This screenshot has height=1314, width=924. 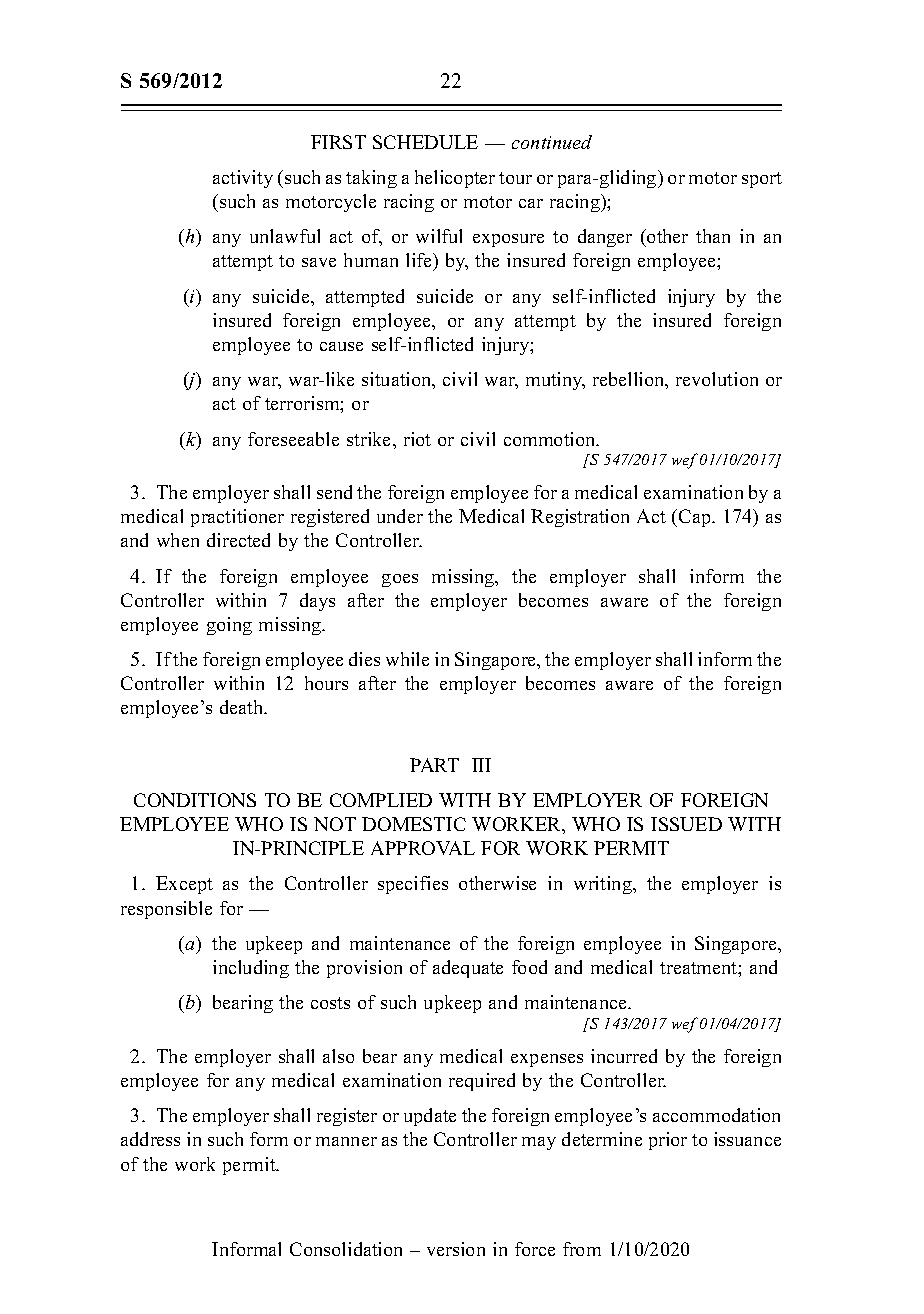 I want to click on prior, so click(x=668, y=1141).
